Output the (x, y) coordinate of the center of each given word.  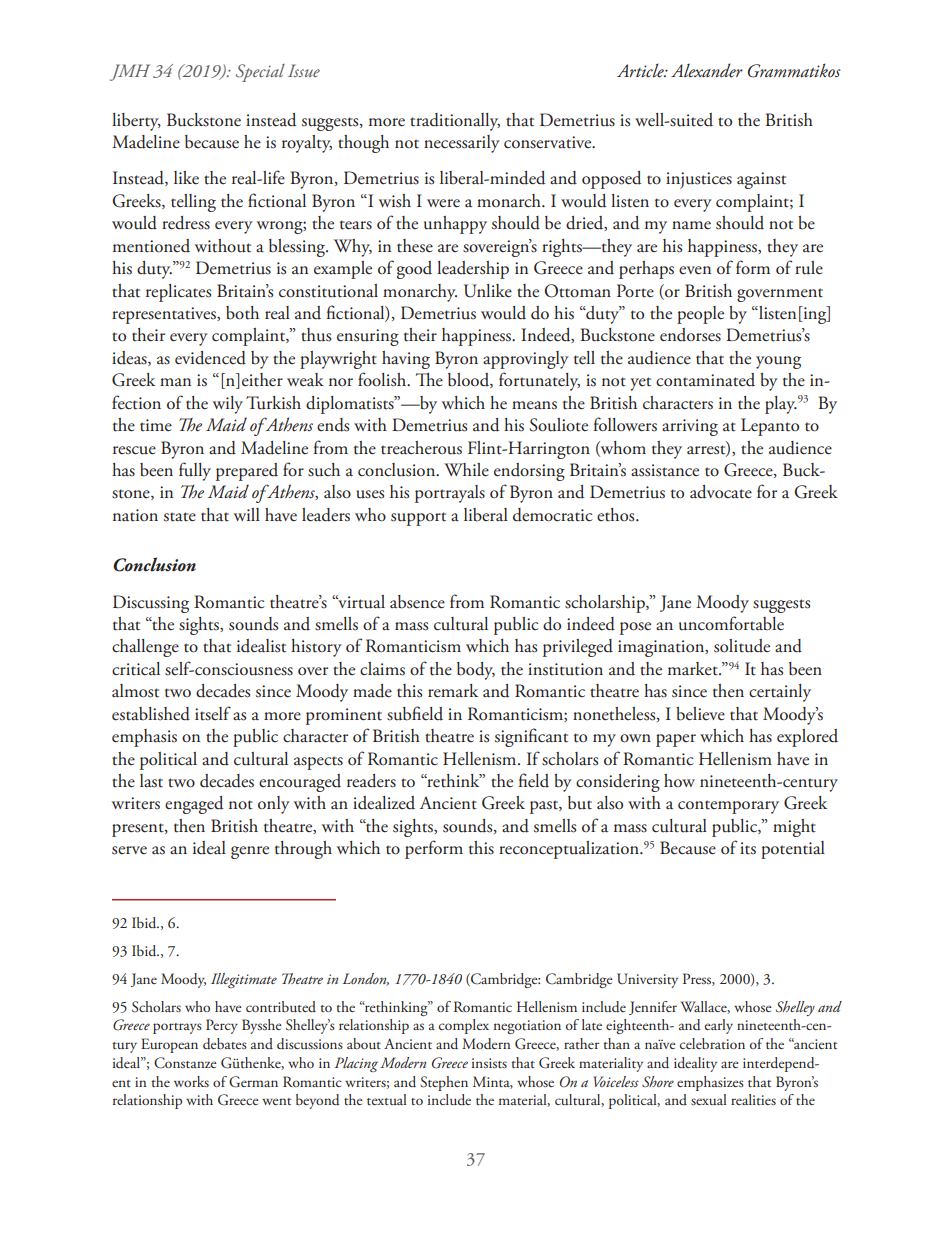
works (191, 1081)
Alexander (707, 70)
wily (228, 405)
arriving (690, 427)
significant (531, 737)
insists (489, 1063)
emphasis (144, 738)
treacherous (421, 448)
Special (260, 73)
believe (700, 714)
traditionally (455, 122)
